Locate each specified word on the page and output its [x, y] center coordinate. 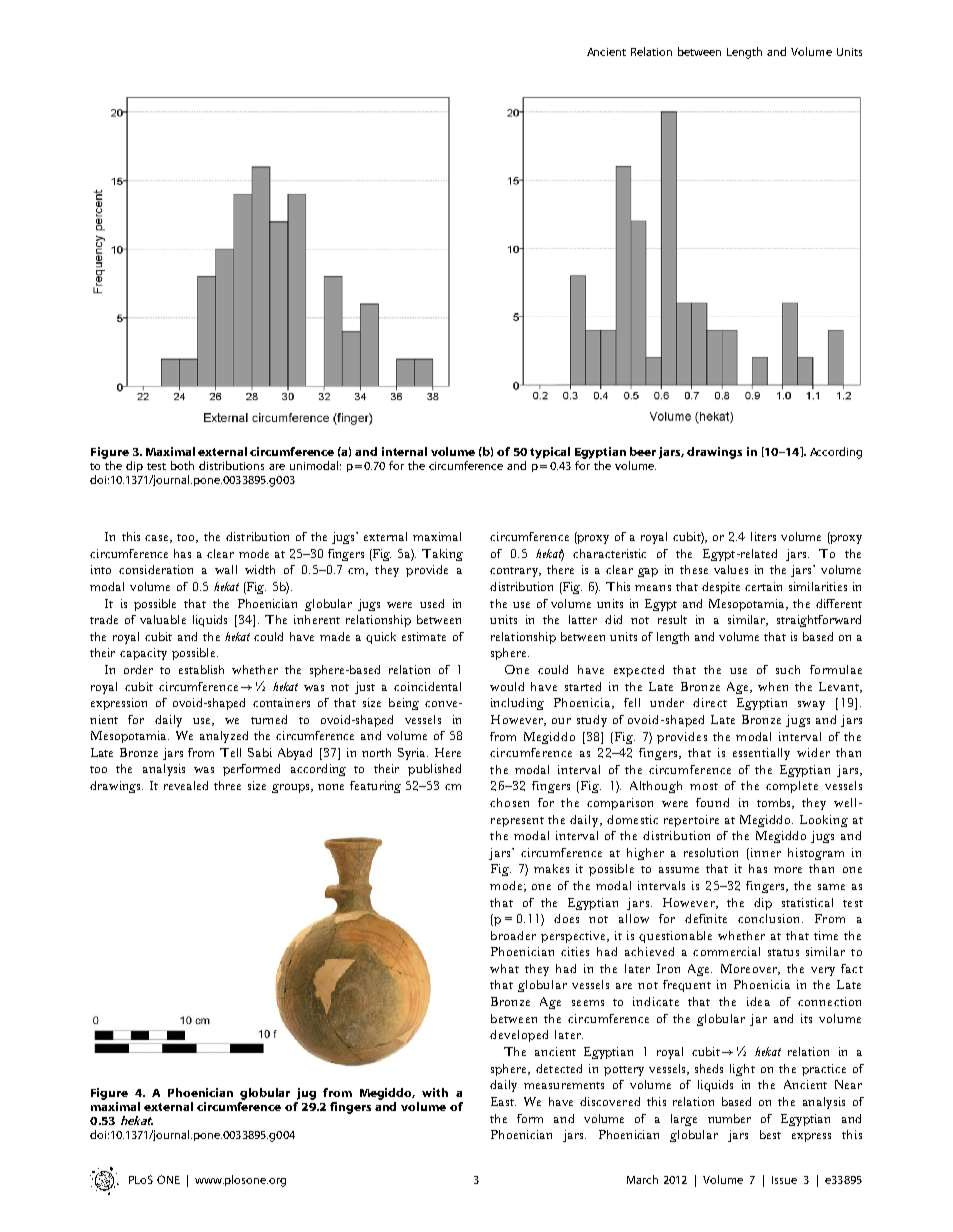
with [435, 1092]
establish [201, 669]
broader [513, 935]
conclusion [770, 918]
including [517, 704]
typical [550, 453]
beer [643, 451]
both [182, 465]
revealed [186, 785]
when [773, 686]
